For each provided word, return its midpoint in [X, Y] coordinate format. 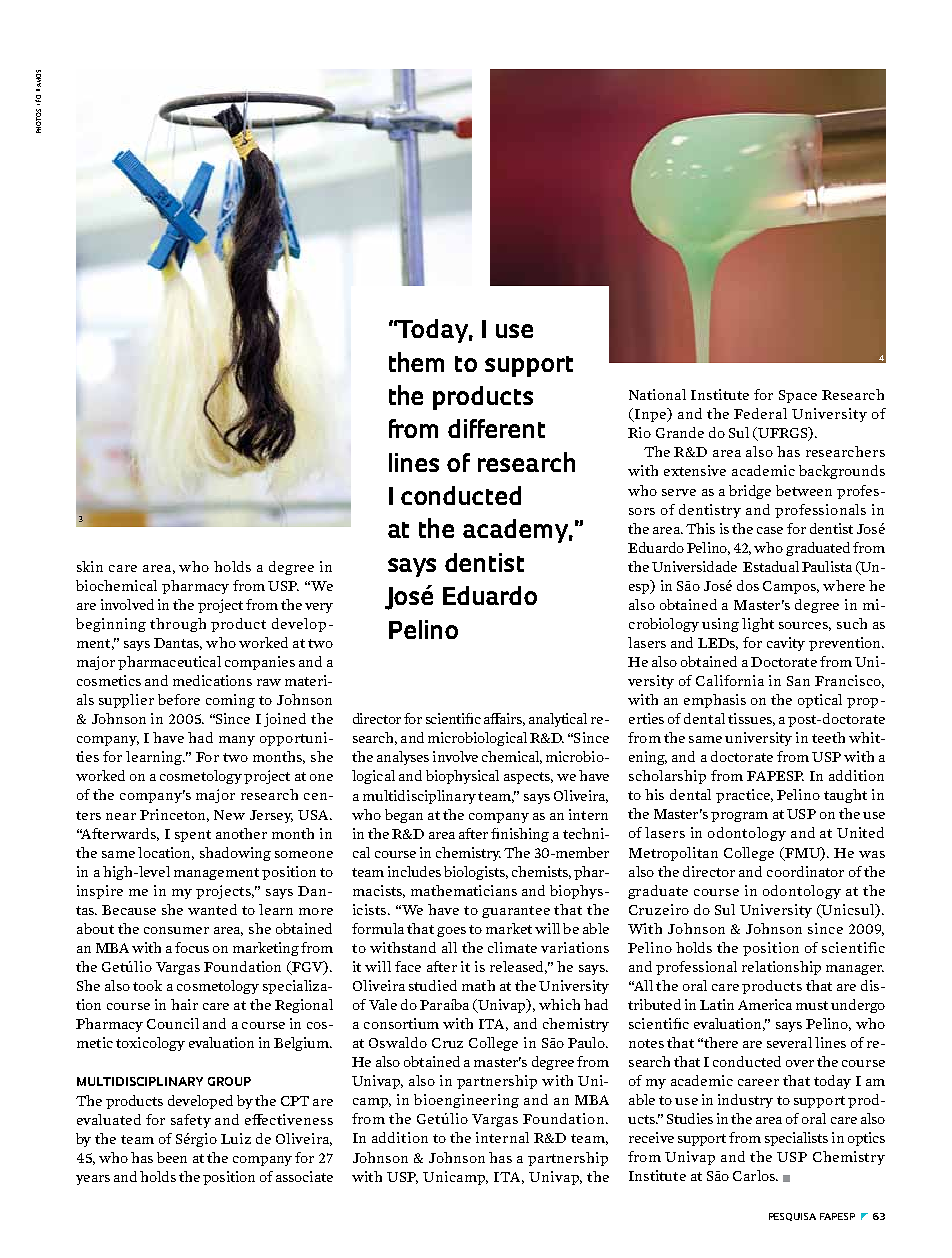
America [765, 1004]
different [496, 428]
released [518, 967]
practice [744, 796]
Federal [760, 413]
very [319, 608]
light [758, 625]
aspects [528, 778]
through [178, 625]
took [147, 985]
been [172, 1157]
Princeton [174, 815]
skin [90, 566]
